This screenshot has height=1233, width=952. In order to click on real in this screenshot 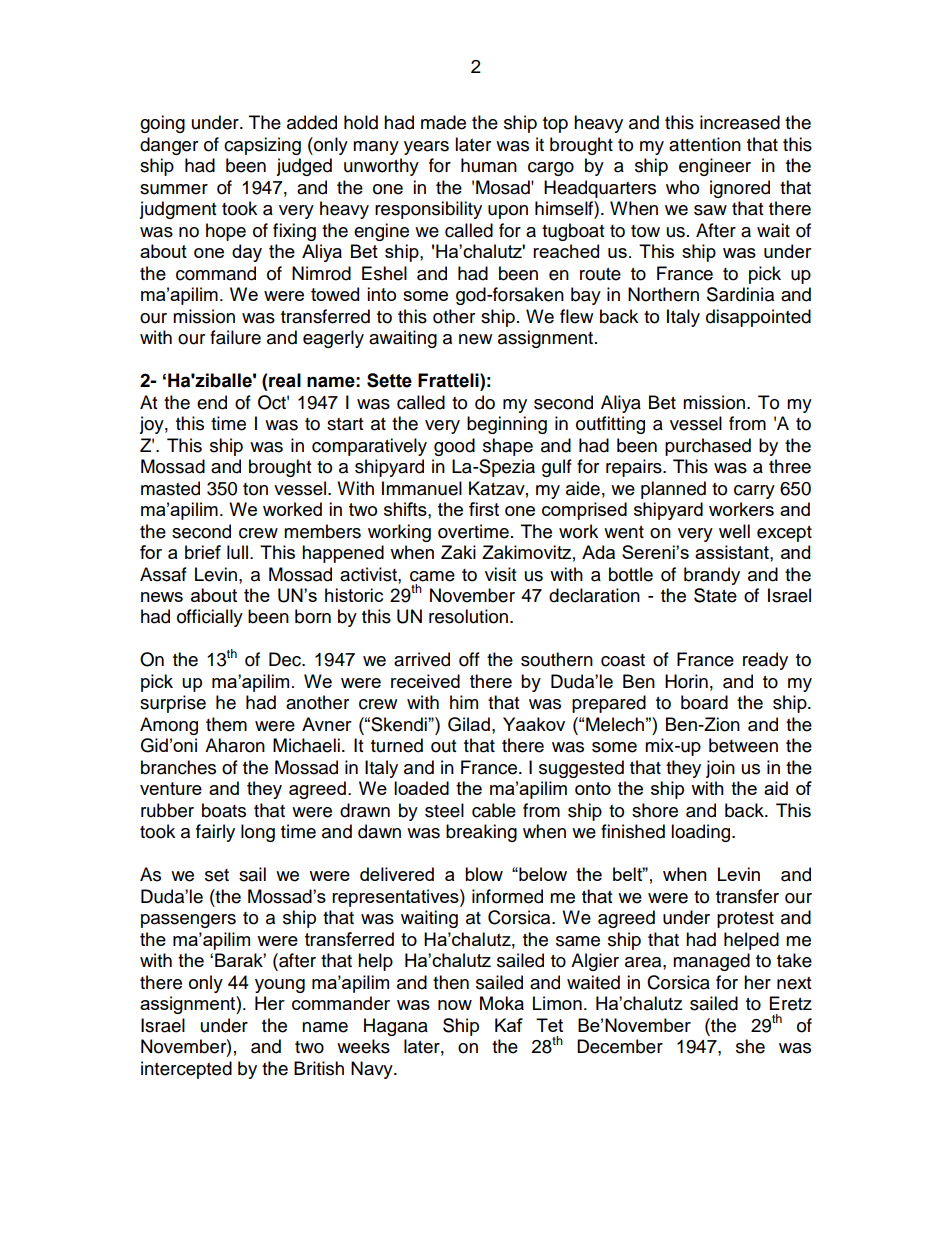, I will do `click(285, 380)`.
